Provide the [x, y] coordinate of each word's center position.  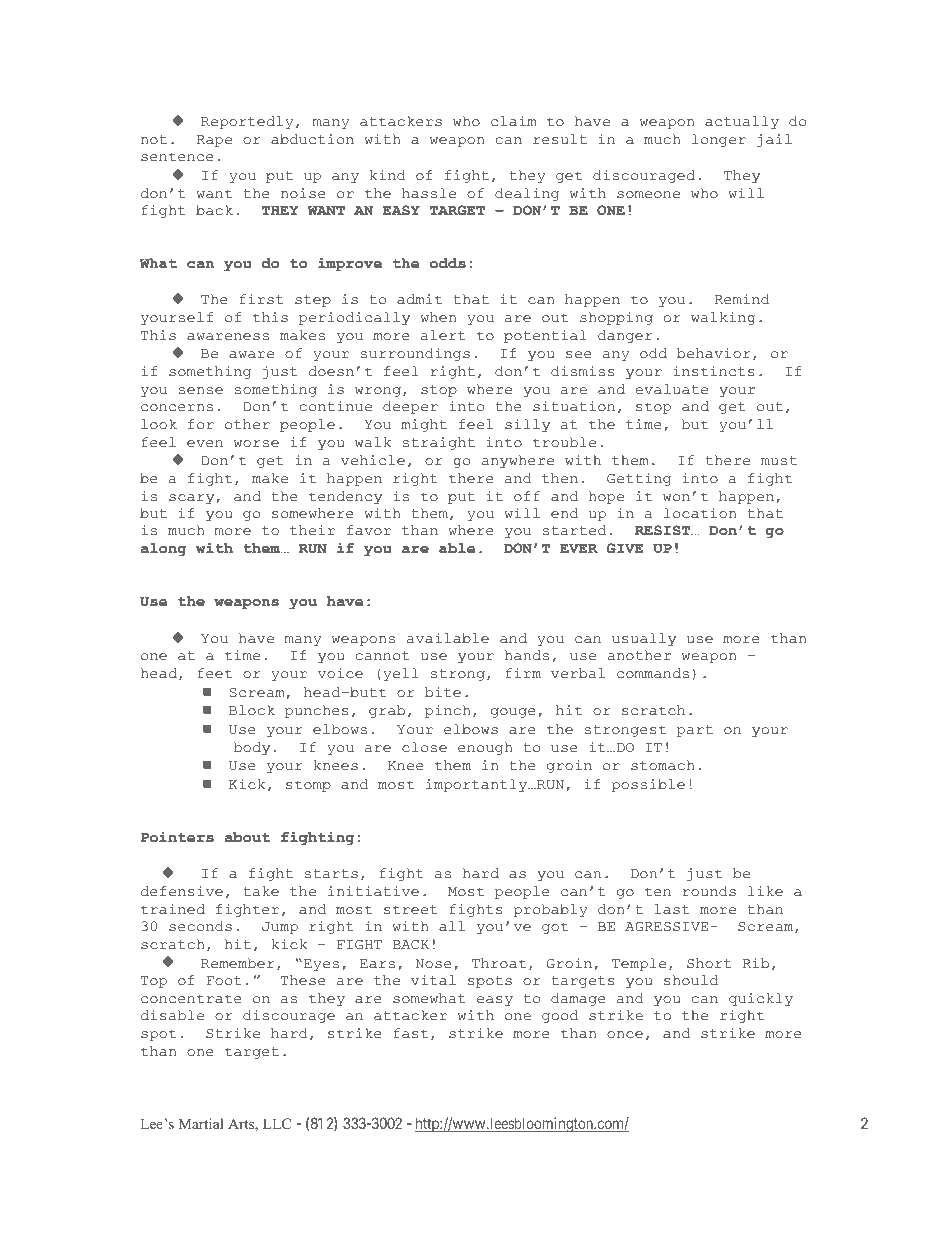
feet [215, 673]
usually [644, 639]
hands [527, 655]
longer [719, 140]
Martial [201, 1123]
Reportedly [247, 122]
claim [514, 121]
